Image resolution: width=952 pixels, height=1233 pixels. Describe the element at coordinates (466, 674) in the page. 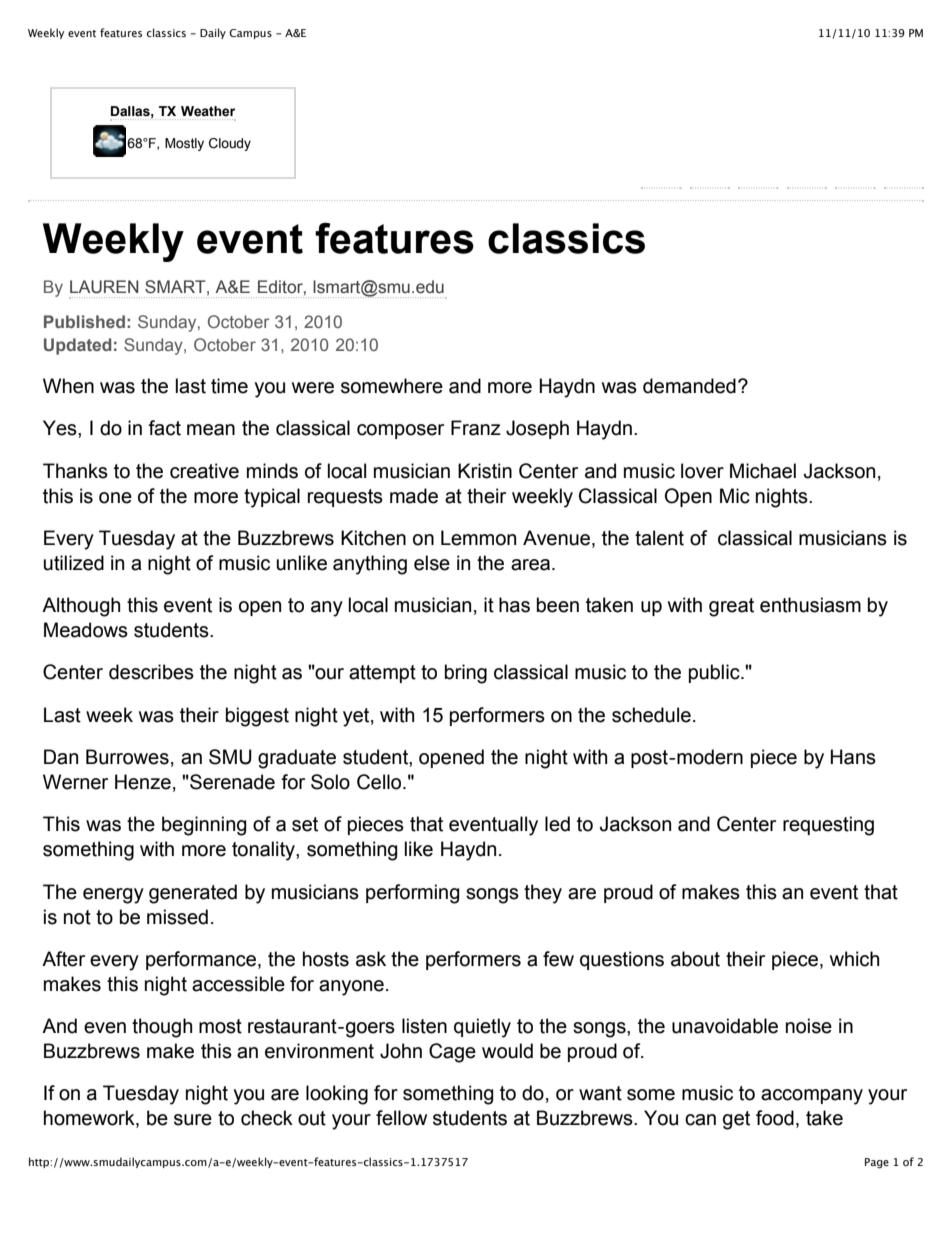

I see `bring` at that location.
